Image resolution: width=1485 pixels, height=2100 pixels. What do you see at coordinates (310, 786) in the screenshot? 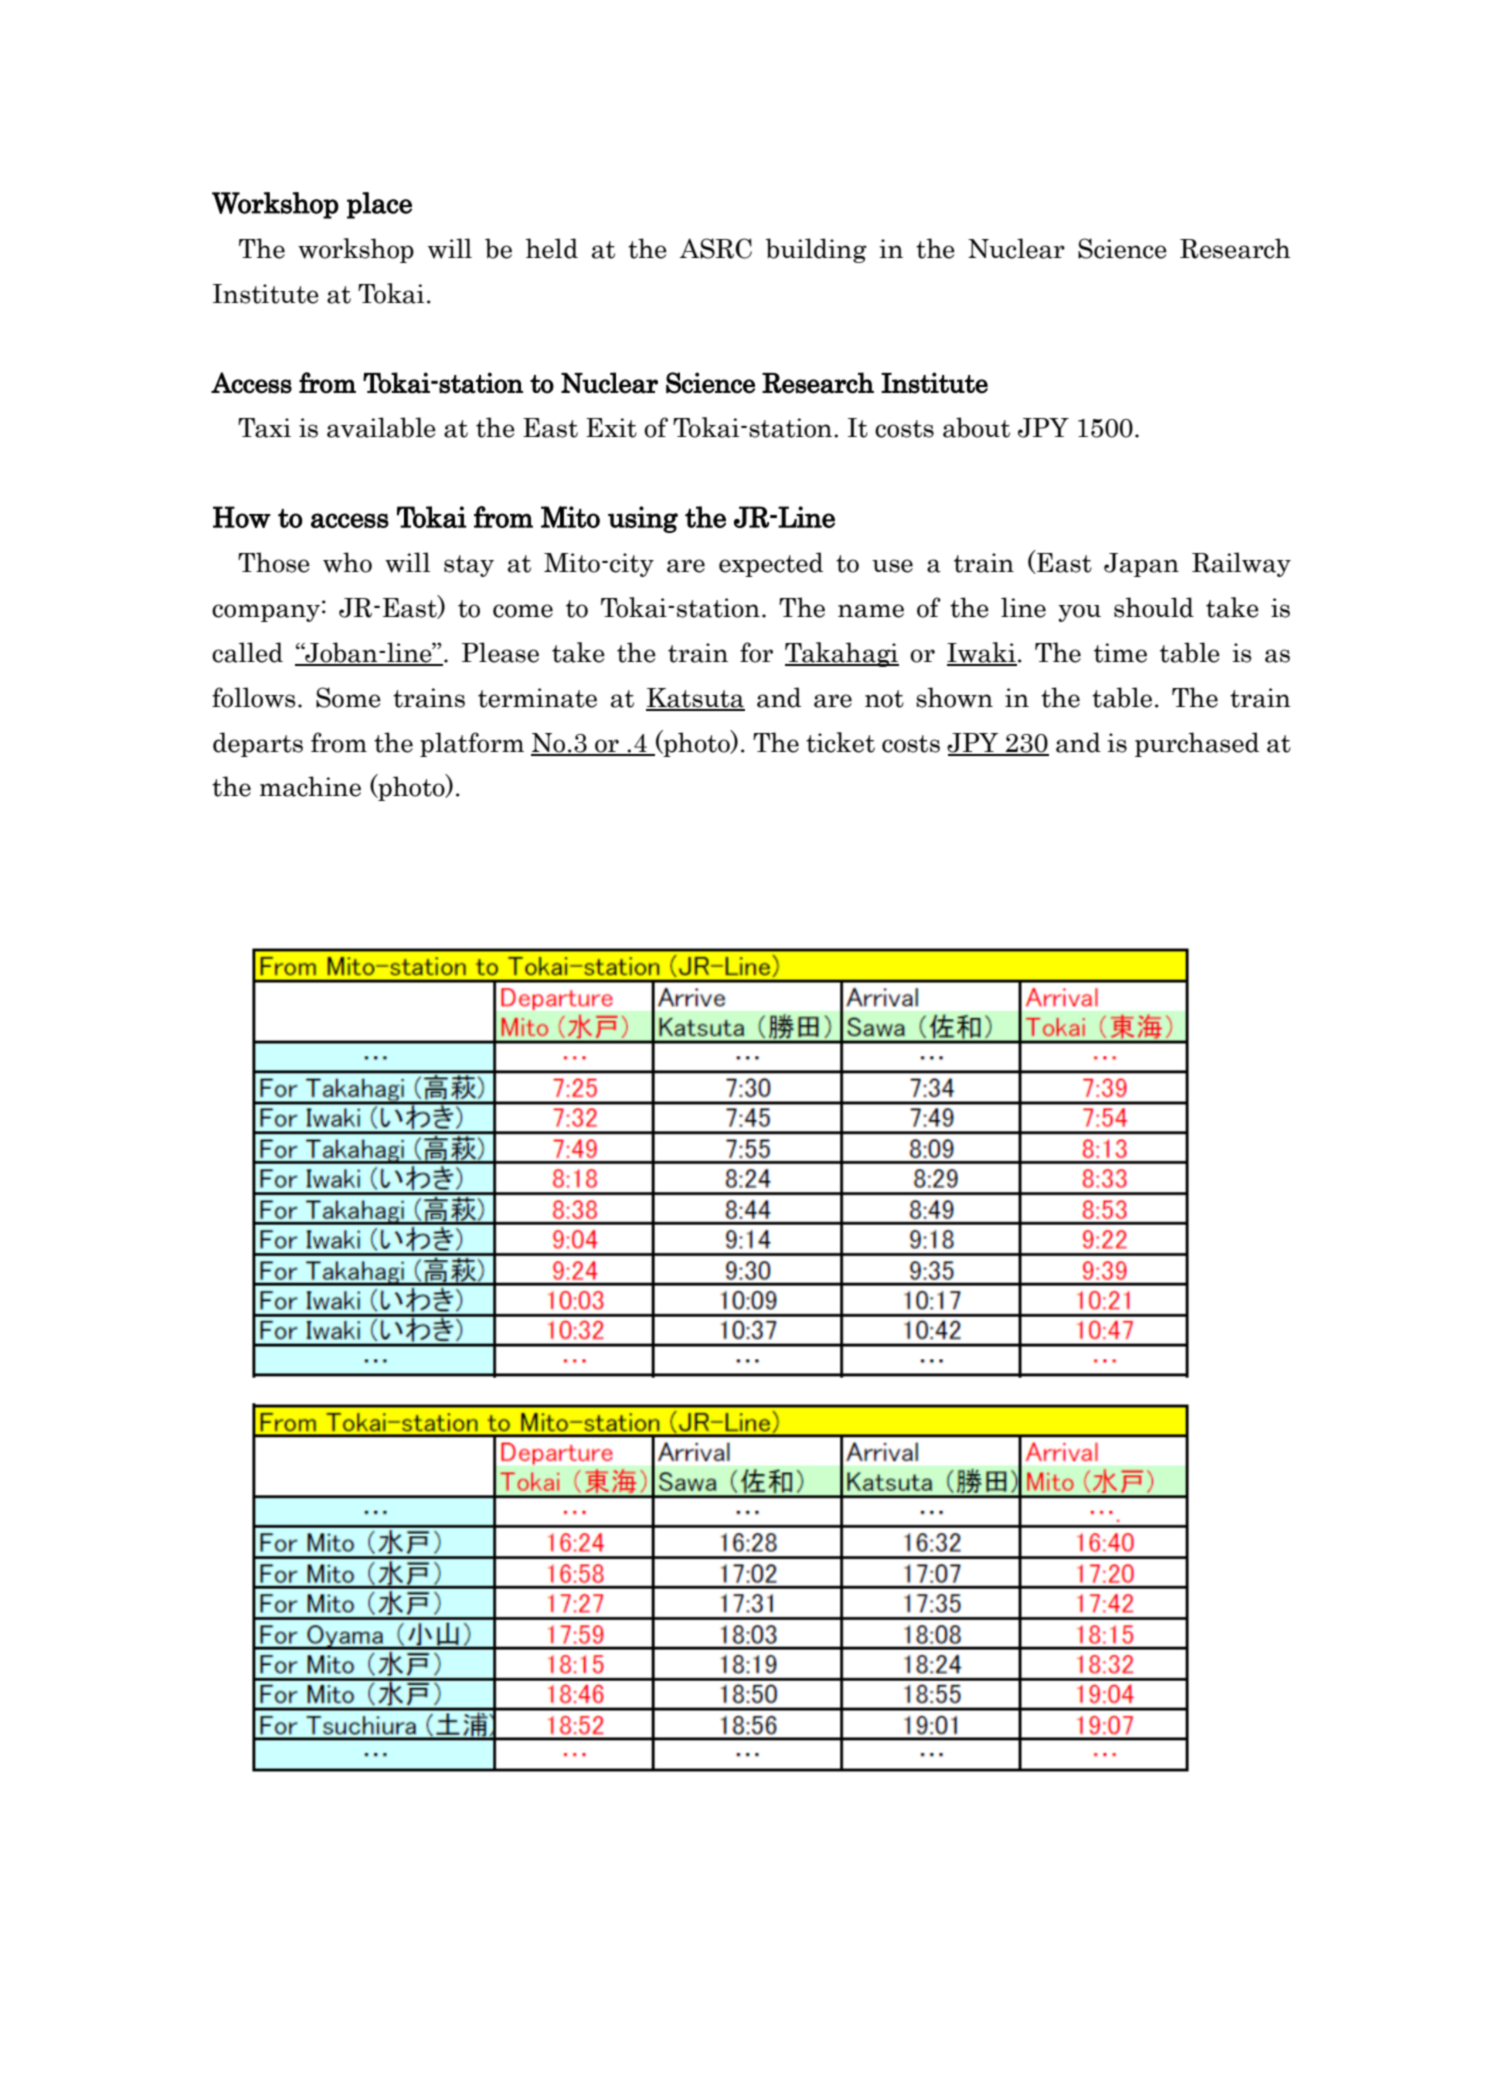
I see `machine` at bounding box center [310, 786].
